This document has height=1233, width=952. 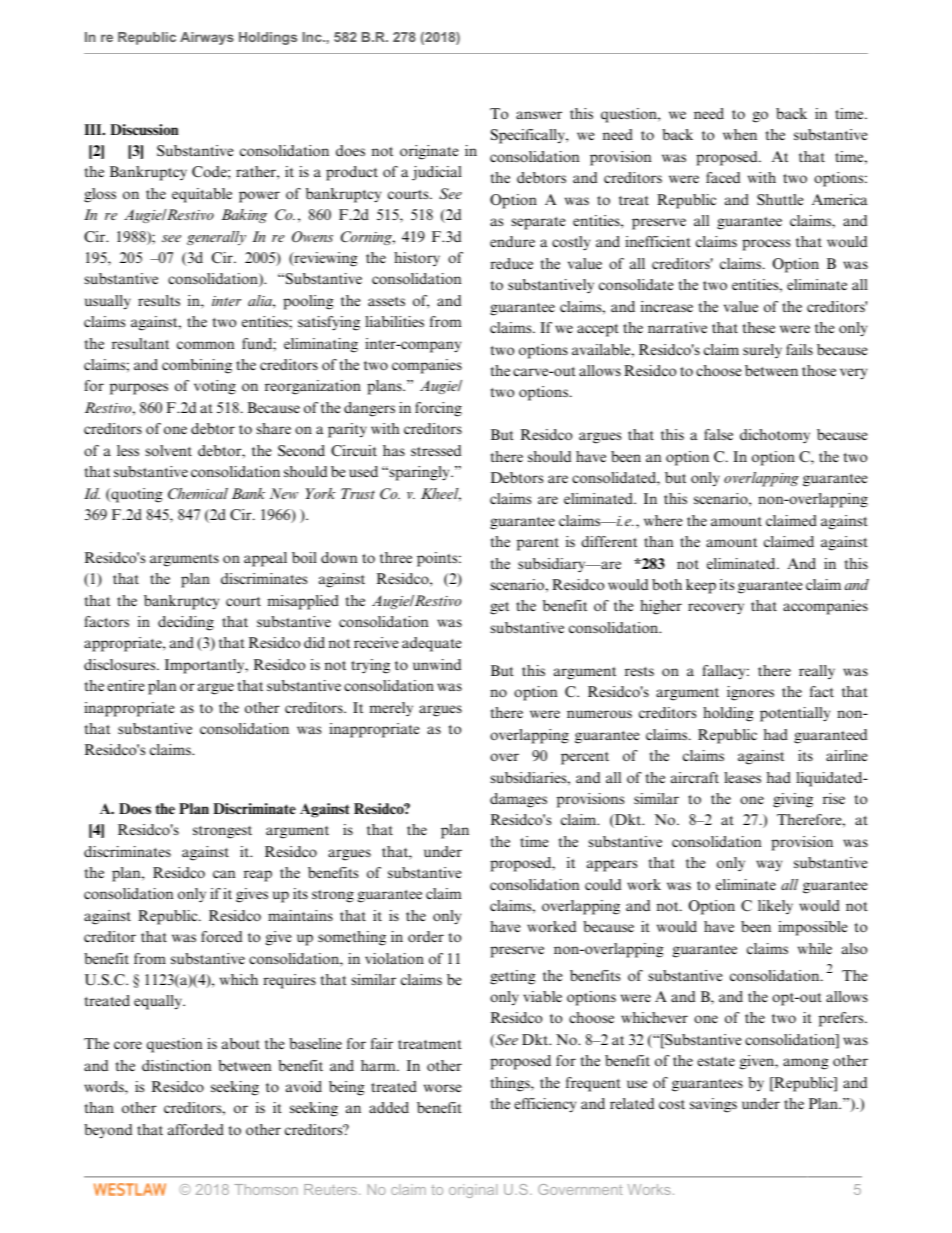 What do you see at coordinates (436, 450) in the document?
I see `stressed` at bounding box center [436, 450].
